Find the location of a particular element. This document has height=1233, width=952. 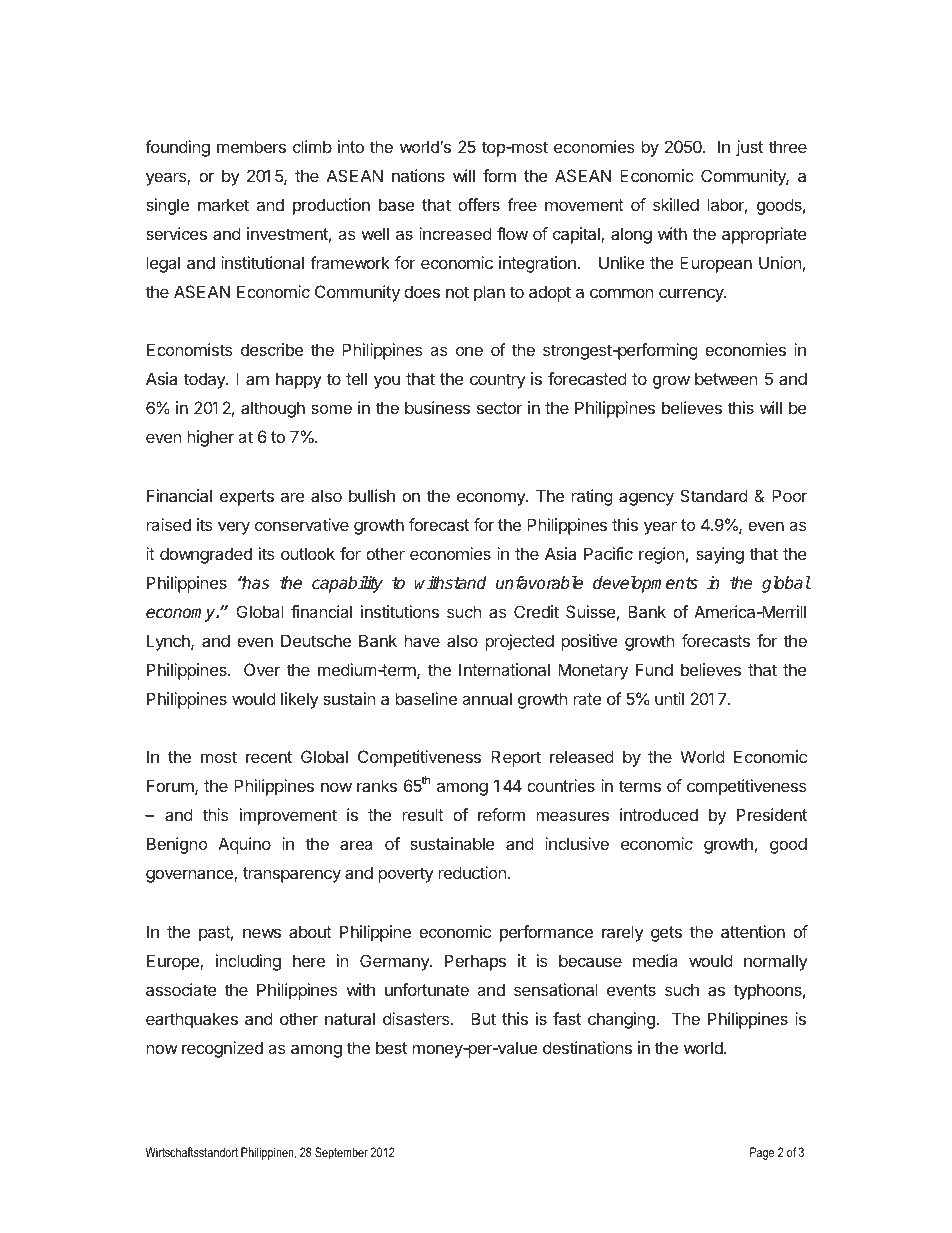

best is located at coordinates (391, 1047).
